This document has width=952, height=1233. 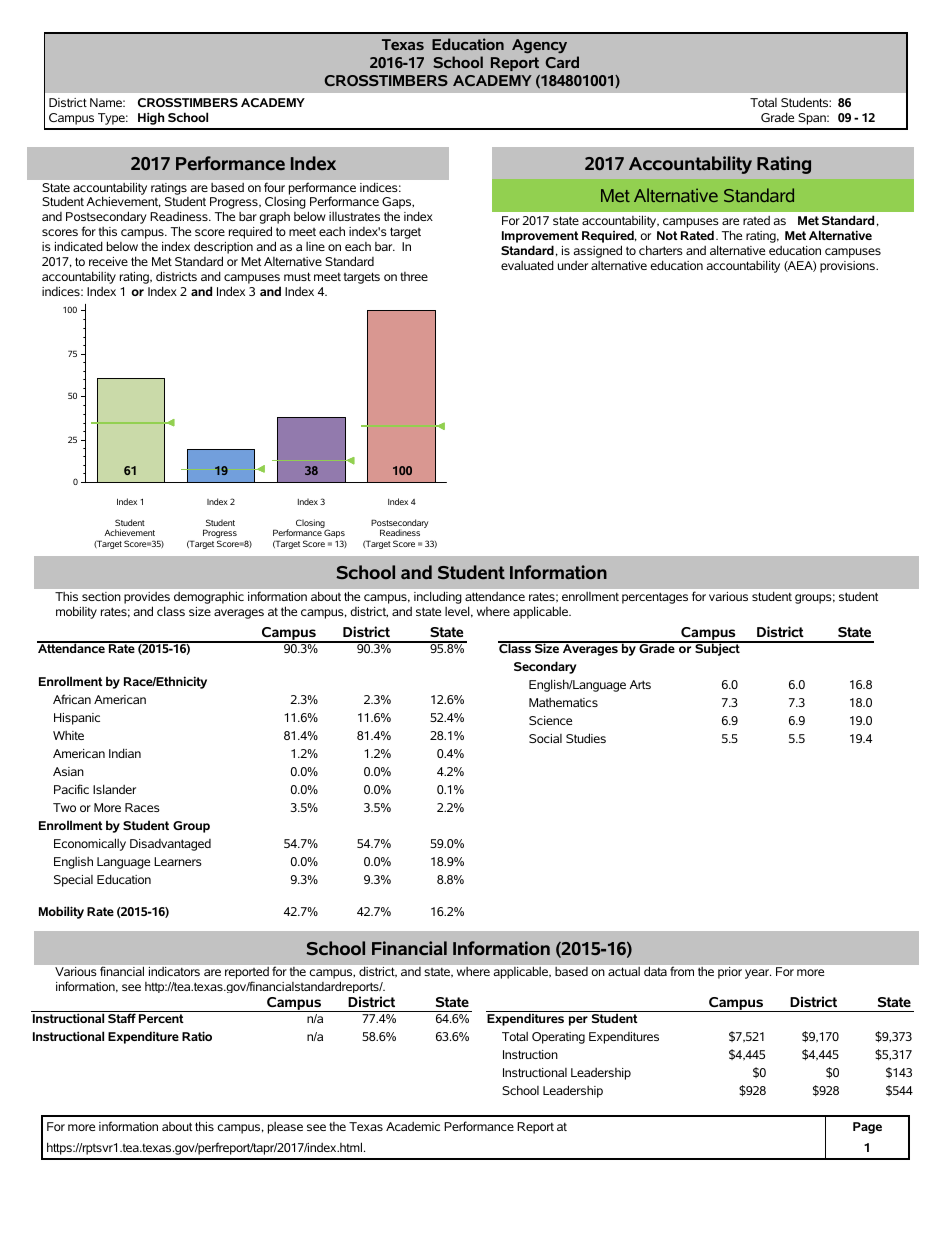 What do you see at coordinates (197, 1036) in the document?
I see `Ratio` at bounding box center [197, 1036].
